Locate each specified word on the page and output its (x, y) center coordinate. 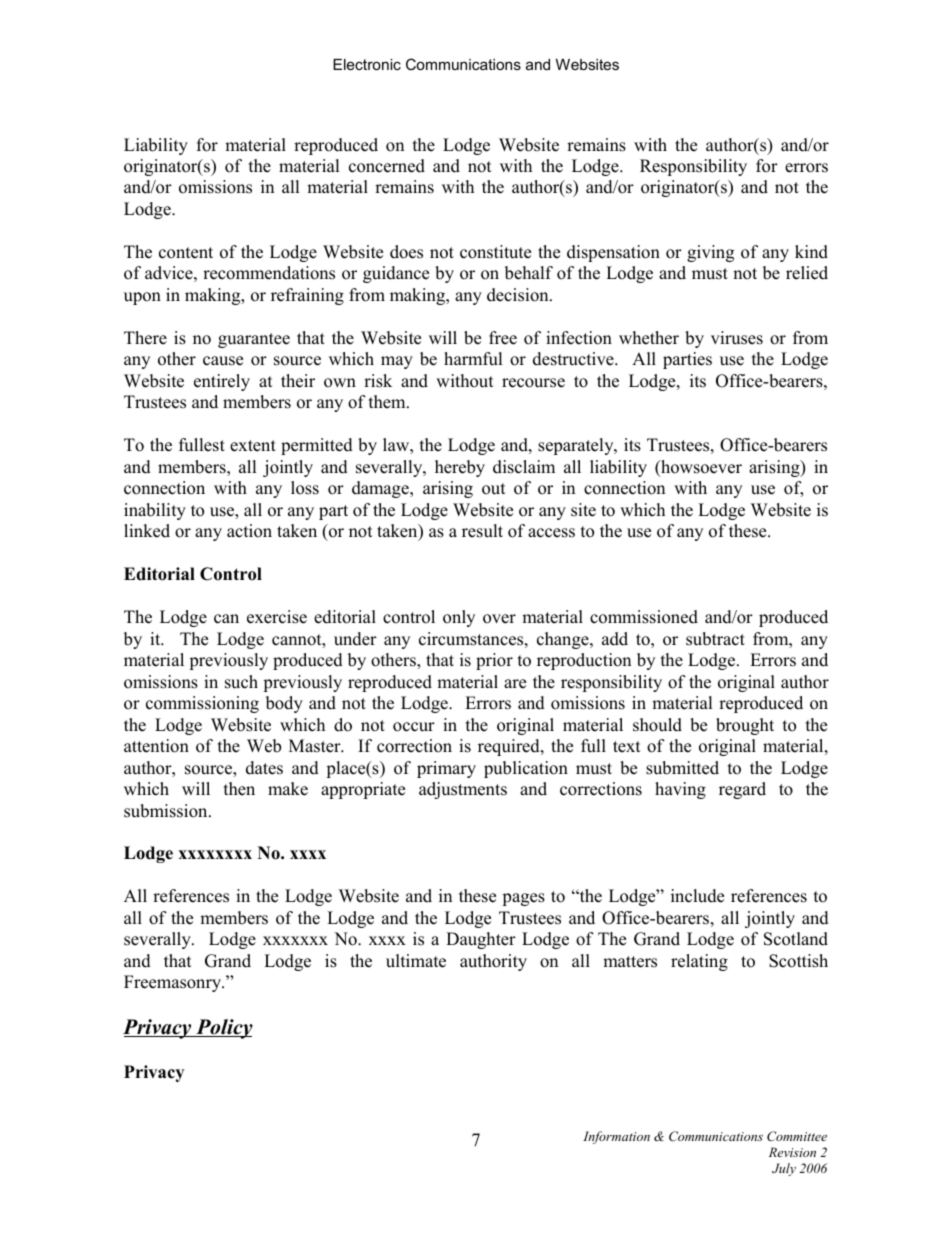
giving (710, 253)
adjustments (463, 790)
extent (253, 446)
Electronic (367, 64)
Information (616, 1137)
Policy (223, 1029)
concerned (387, 166)
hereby (460, 468)
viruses (737, 338)
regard (742, 790)
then (239, 789)
